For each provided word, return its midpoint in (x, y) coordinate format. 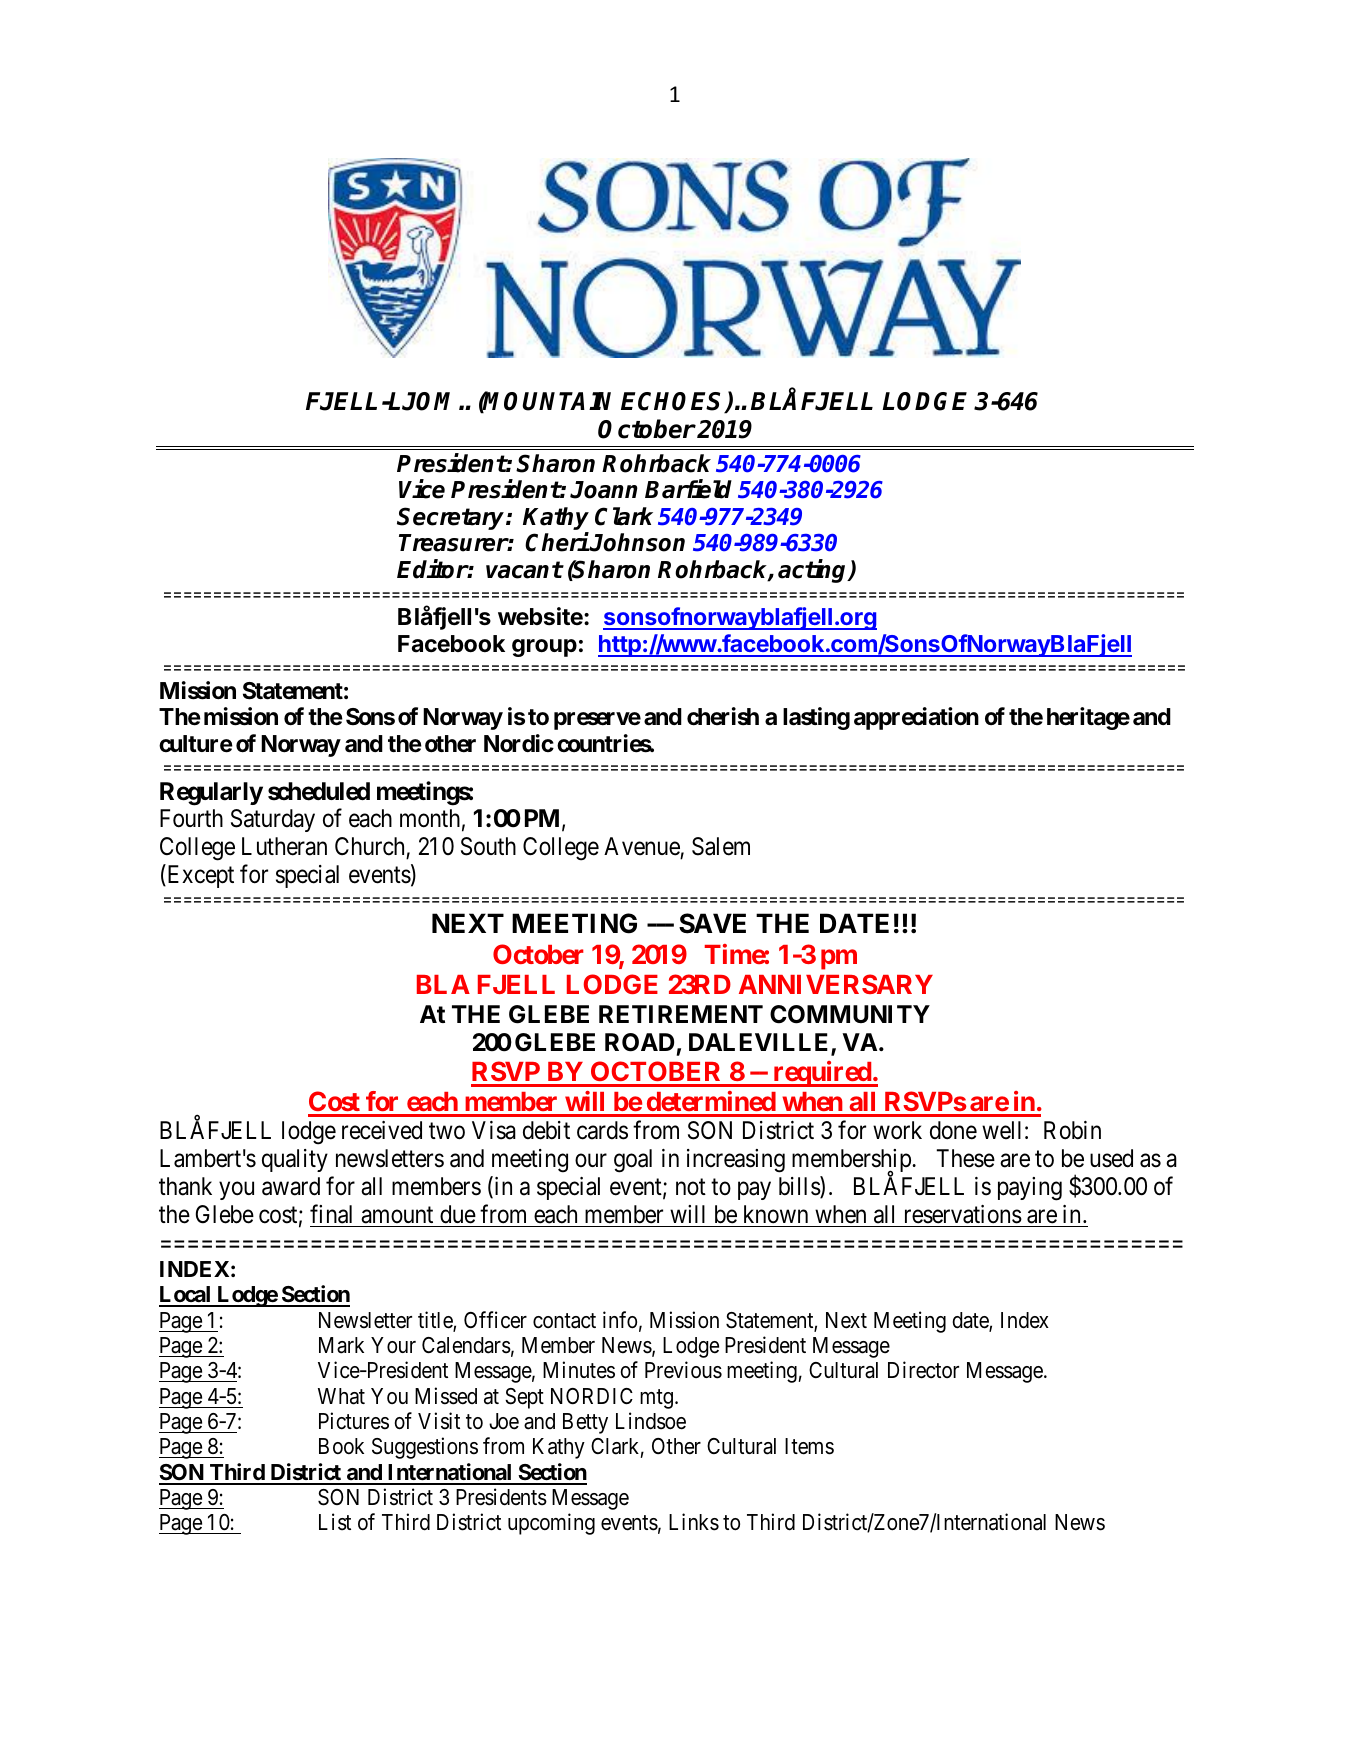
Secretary (452, 518)
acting (814, 571)
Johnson (637, 542)
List (335, 1522)
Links (694, 1522)
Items (809, 1446)
